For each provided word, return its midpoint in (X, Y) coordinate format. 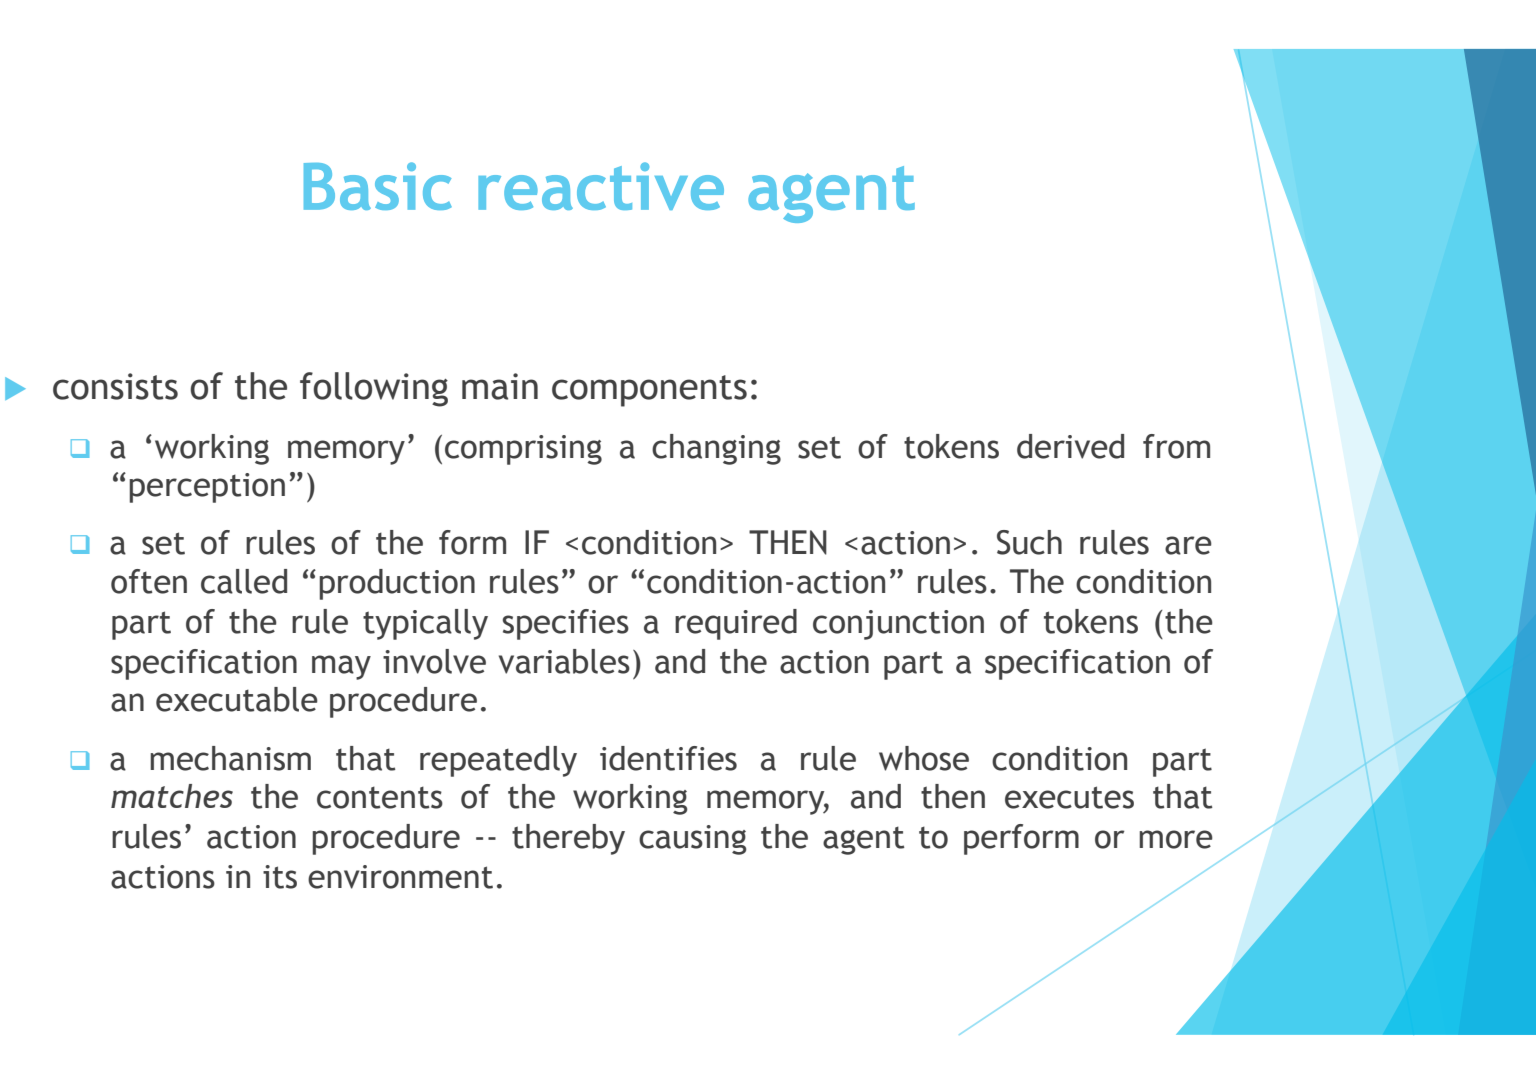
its (280, 877)
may (341, 667)
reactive (601, 186)
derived (1070, 446)
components (649, 391)
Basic (378, 186)
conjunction (898, 625)
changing (716, 449)
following (374, 389)
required (736, 624)
